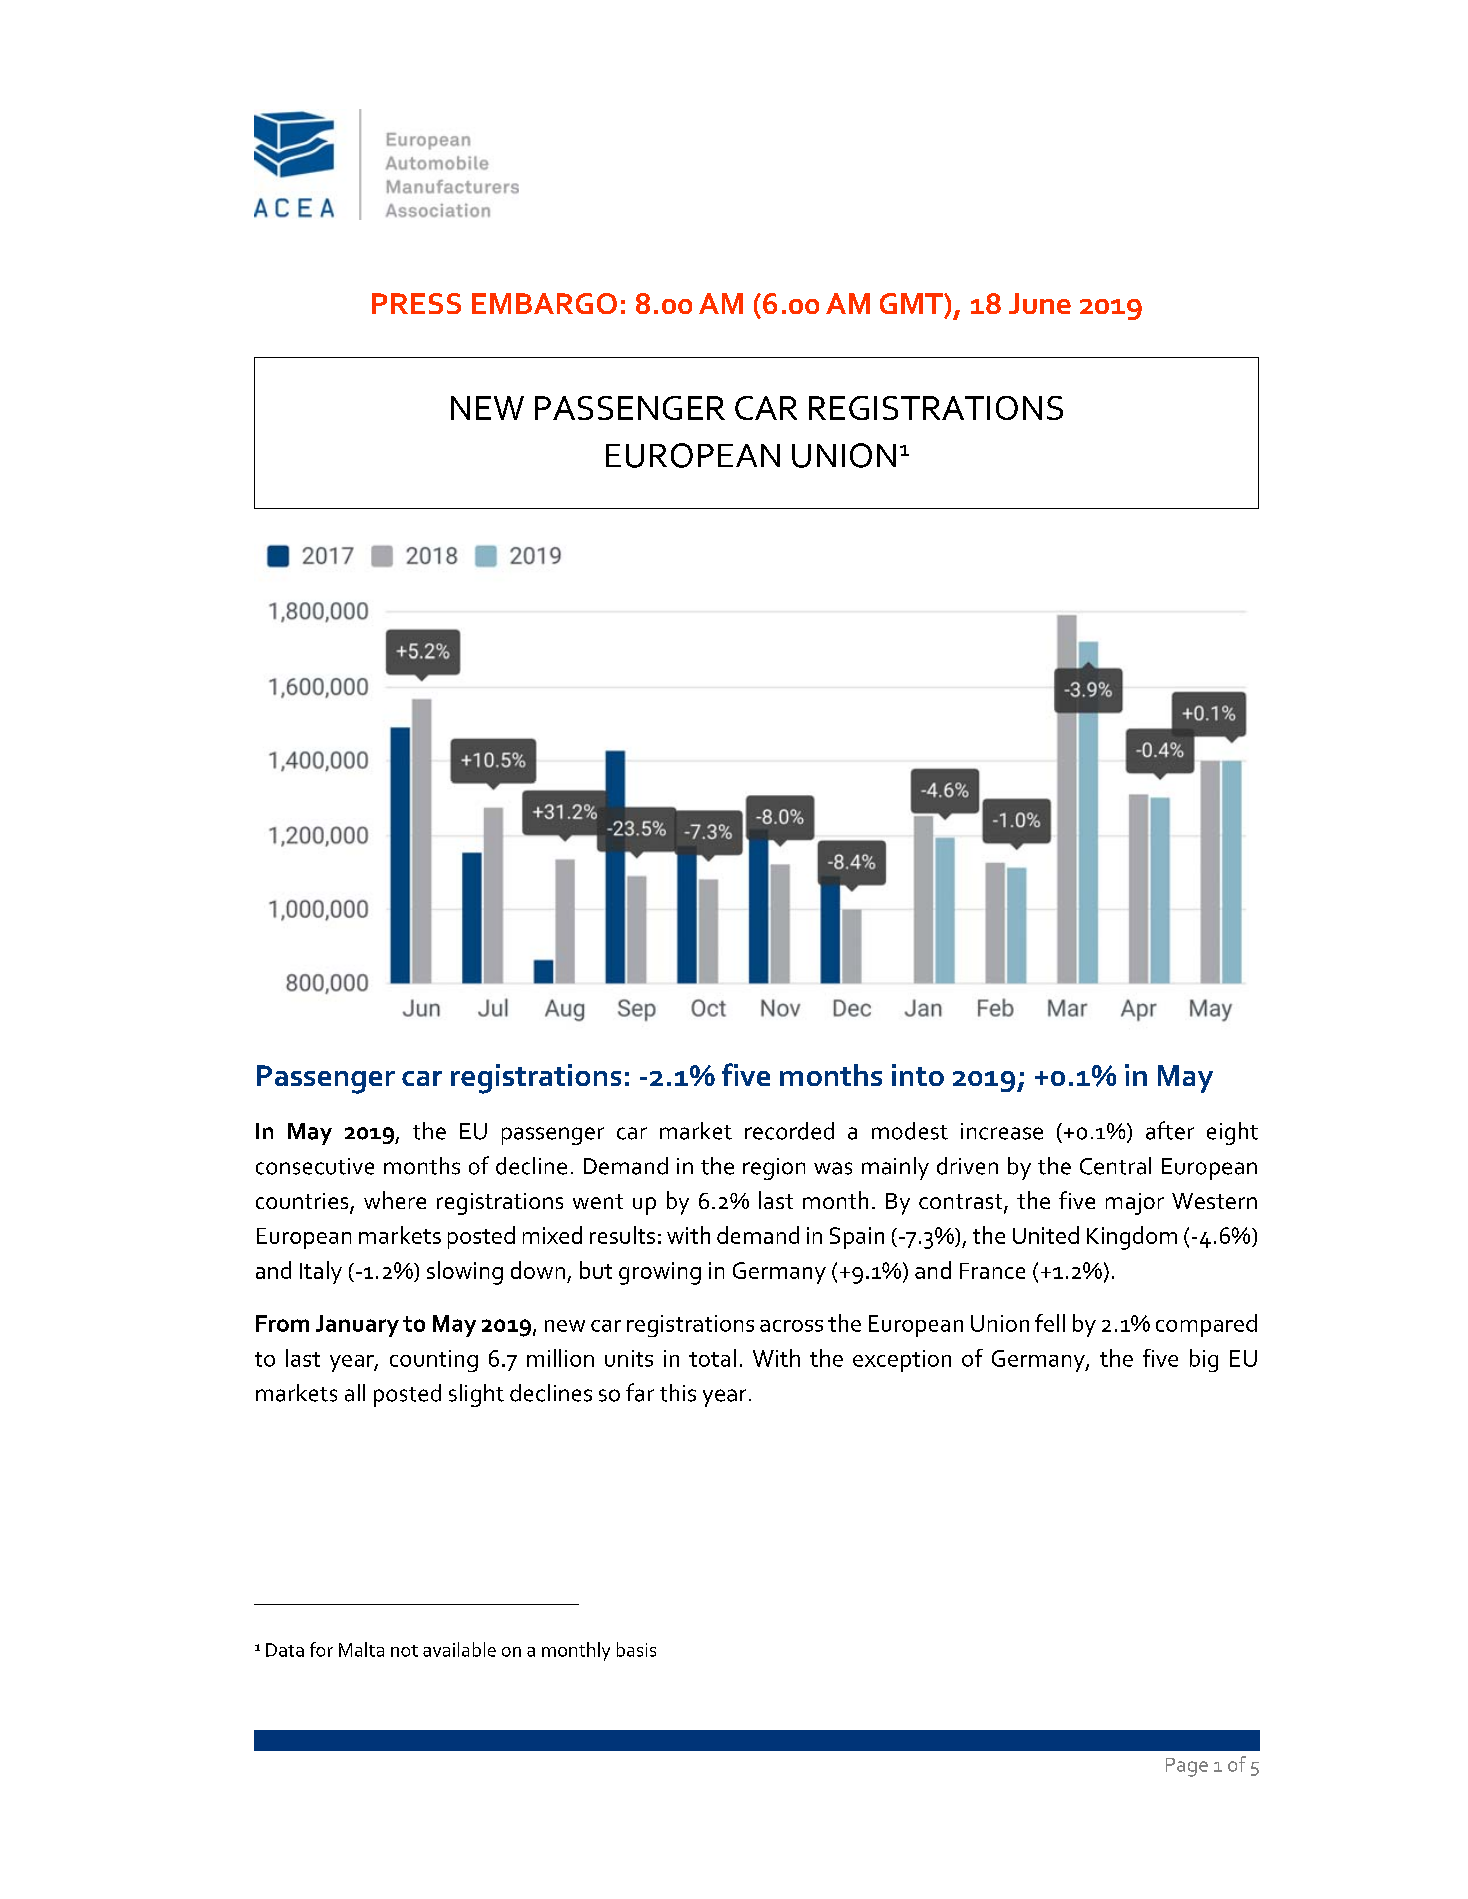 This screenshot has height=1899, width=1468. I want to click on June, so click(1040, 303).
